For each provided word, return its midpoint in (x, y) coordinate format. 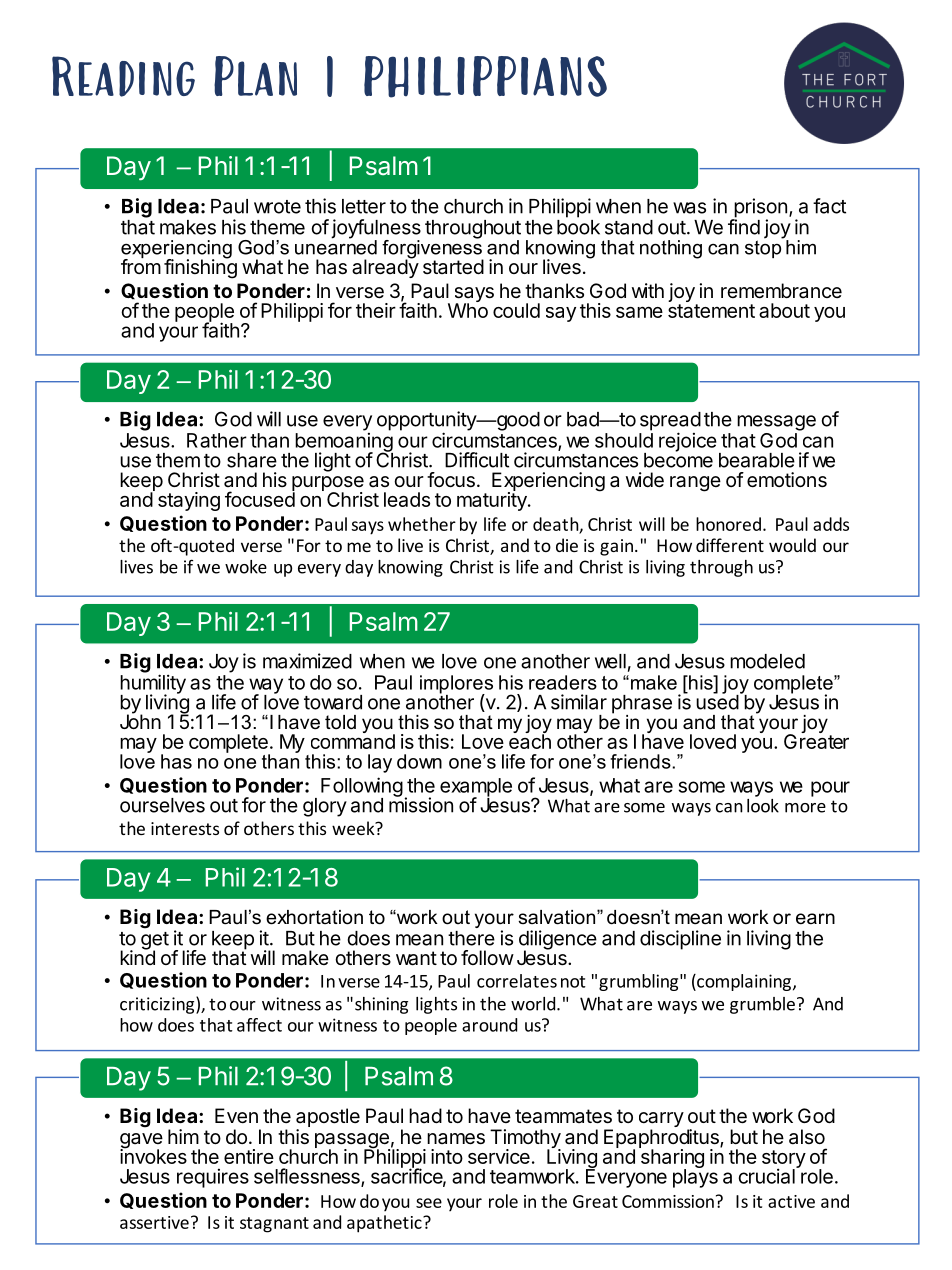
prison (759, 209)
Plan (255, 76)
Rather (217, 440)
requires (213, 1178)
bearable (757, 460)
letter (364, 206)
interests (185, 828)
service (499, 1156)
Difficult (477, 460)
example (476, 788)
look (763, 804)
